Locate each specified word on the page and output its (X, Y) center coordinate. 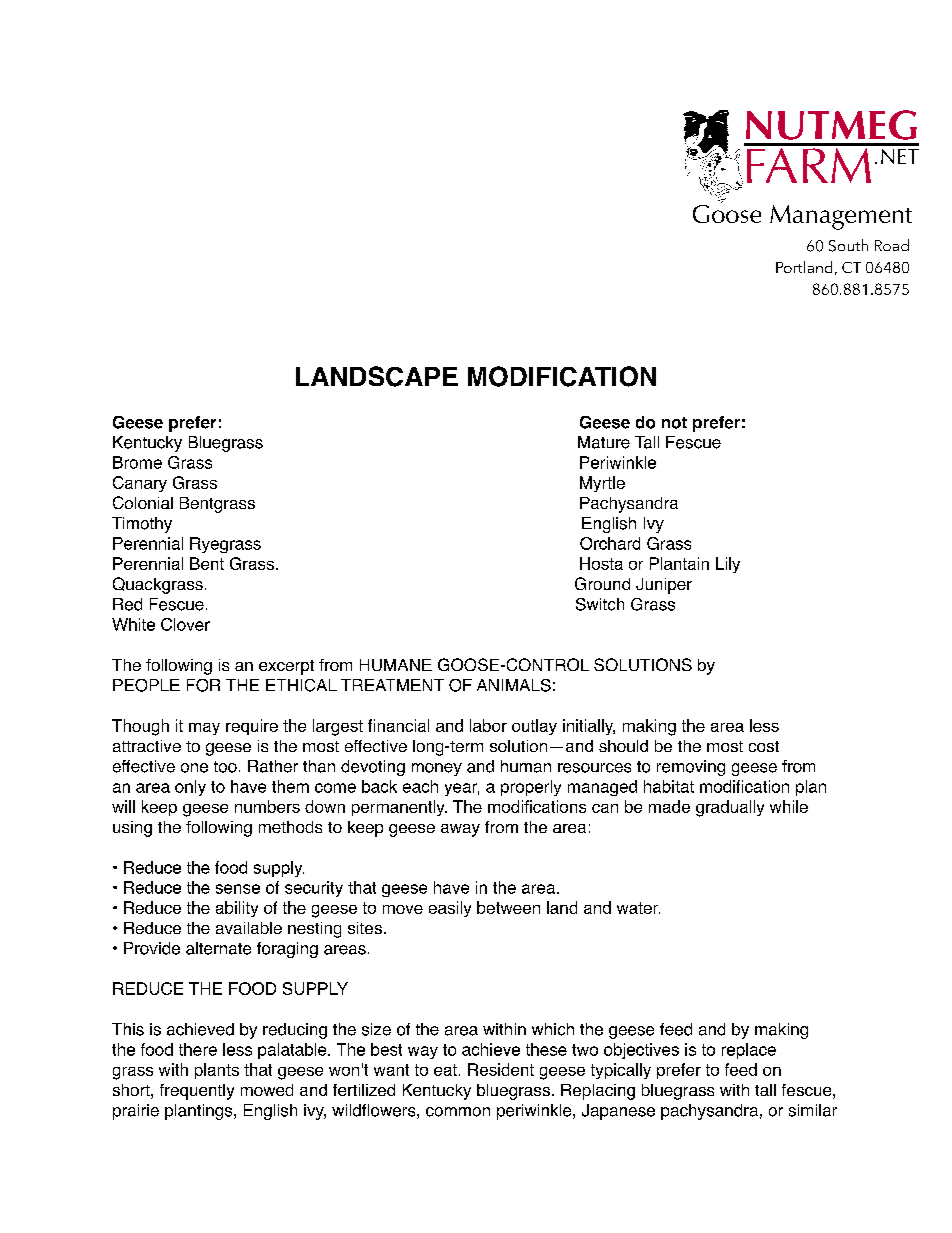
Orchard (610, 543)
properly (531, 788)
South (848, 245)
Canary (140, 484)
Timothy (142, 525)
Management (841, 217)
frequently (197, 1092)
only (190, 788)
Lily (728, 565)
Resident (501, 1069)
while (789, 806)
